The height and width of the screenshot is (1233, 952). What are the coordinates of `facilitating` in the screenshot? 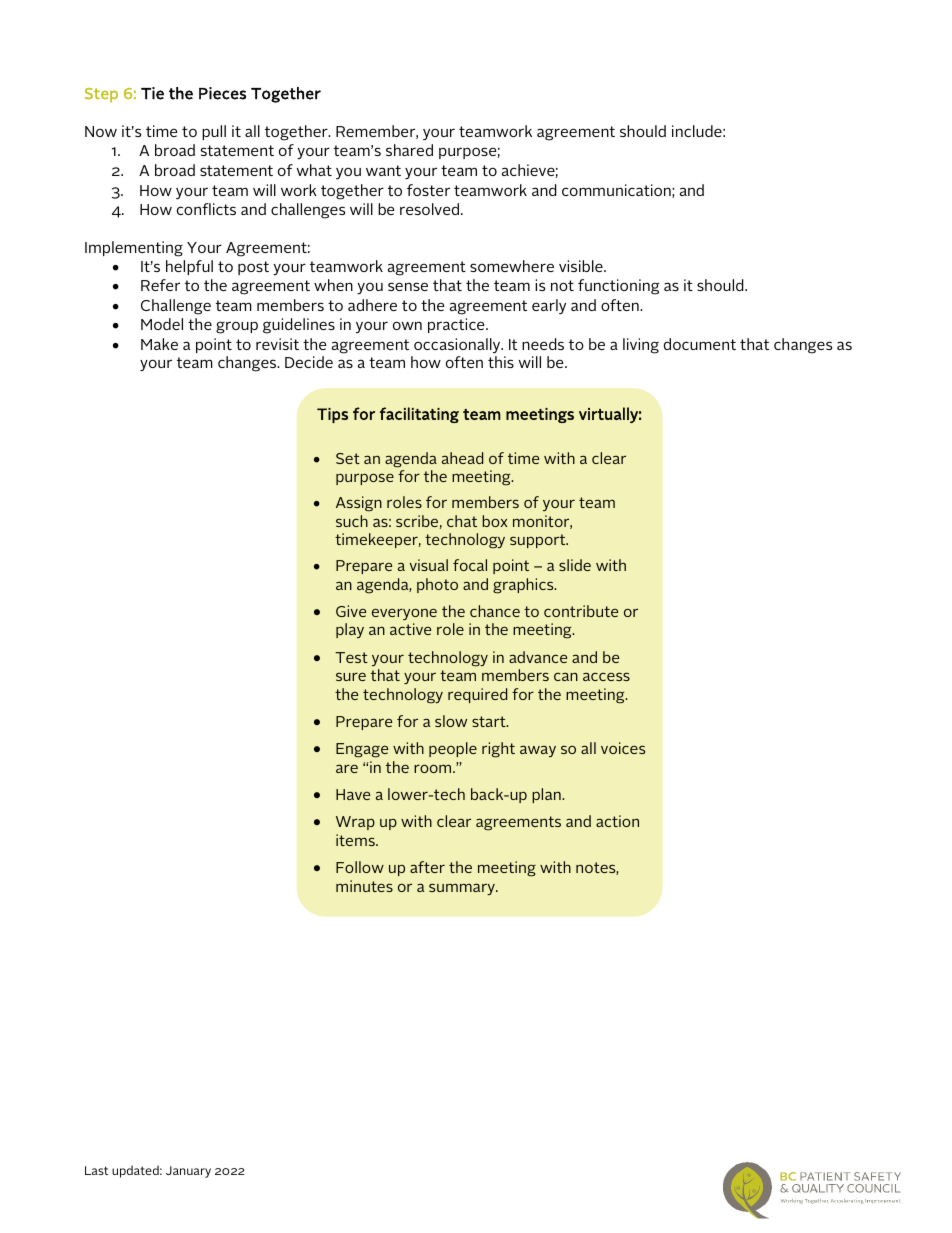 It's located at (419, 415).
